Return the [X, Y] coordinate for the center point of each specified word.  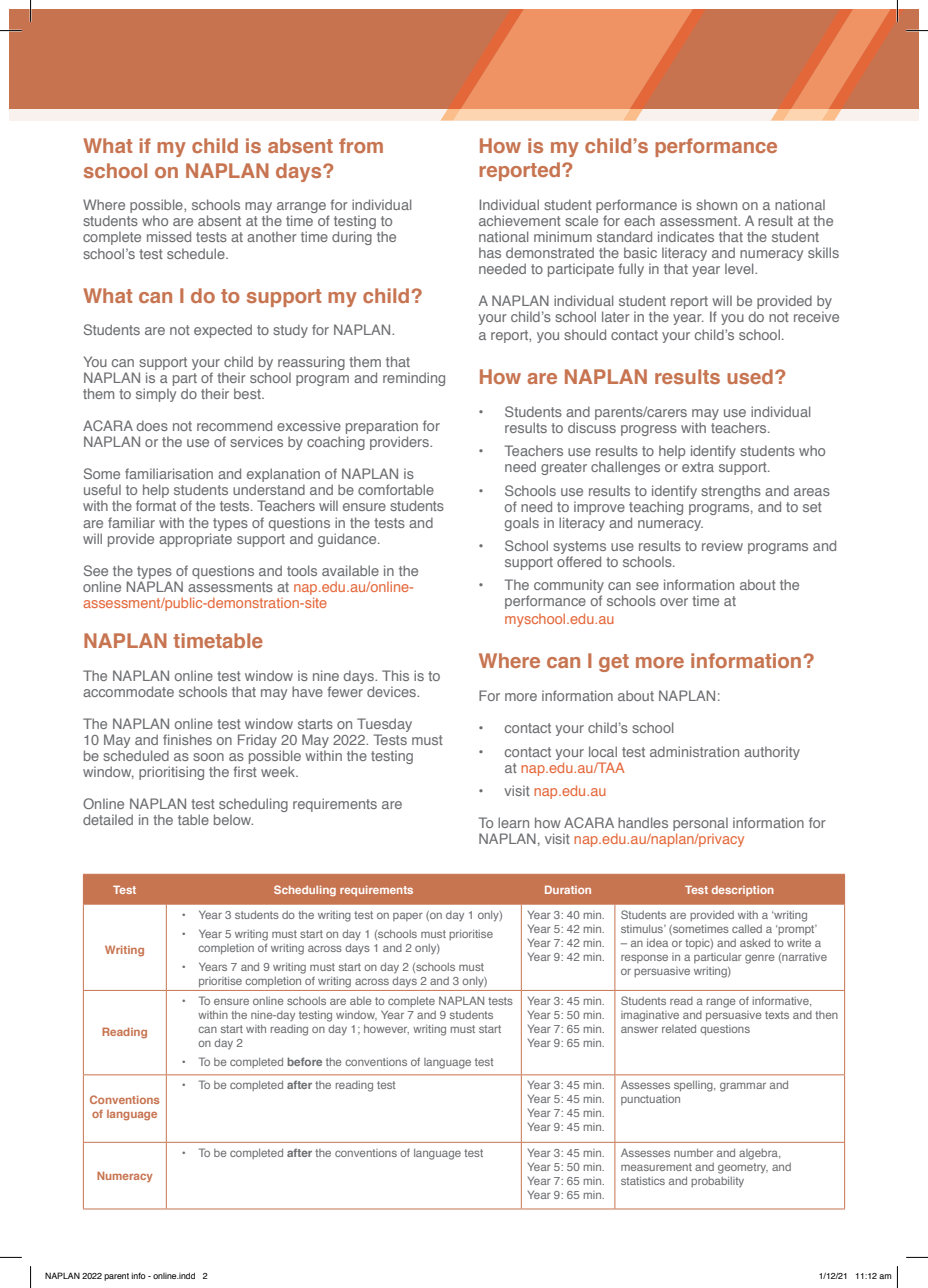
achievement [520, 220]
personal [700, 824]
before [304, 1061]
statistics [643, 1181]
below [233, 819]
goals [522, 524]
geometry [743, 1168]
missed [169, 236]
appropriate [195, 540]
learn [513, 822]
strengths [731, 492]
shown [716, 204]
